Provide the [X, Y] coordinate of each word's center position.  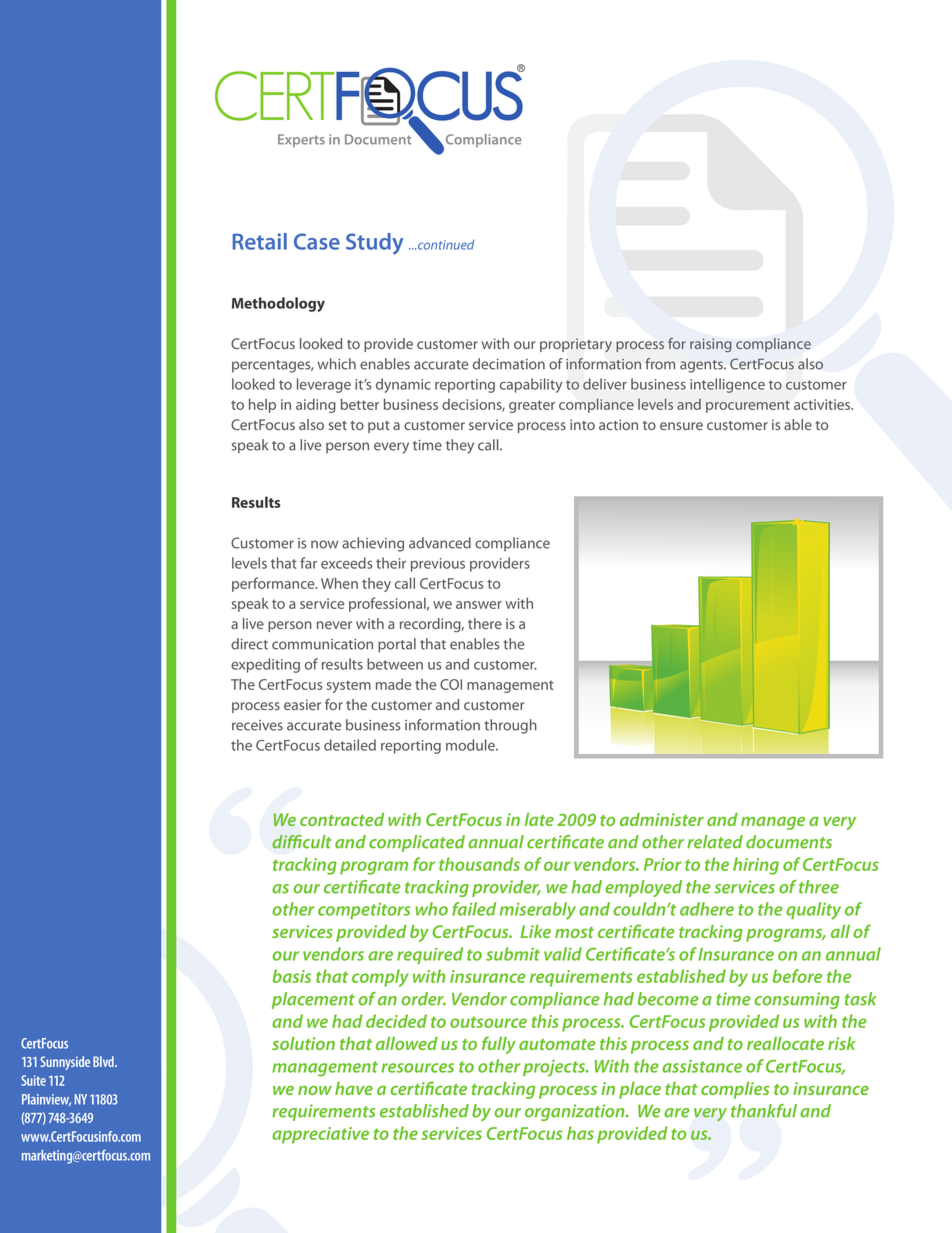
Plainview [46, 1100]
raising [711, 345]
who [431, 909]
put [379, 427]
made [393, 684]
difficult [302, 842]
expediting [265, 665]
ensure [681, 426]
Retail [259, 241]
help [262, 405]
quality [813, 911]
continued [445, 244]
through [510, 726]
